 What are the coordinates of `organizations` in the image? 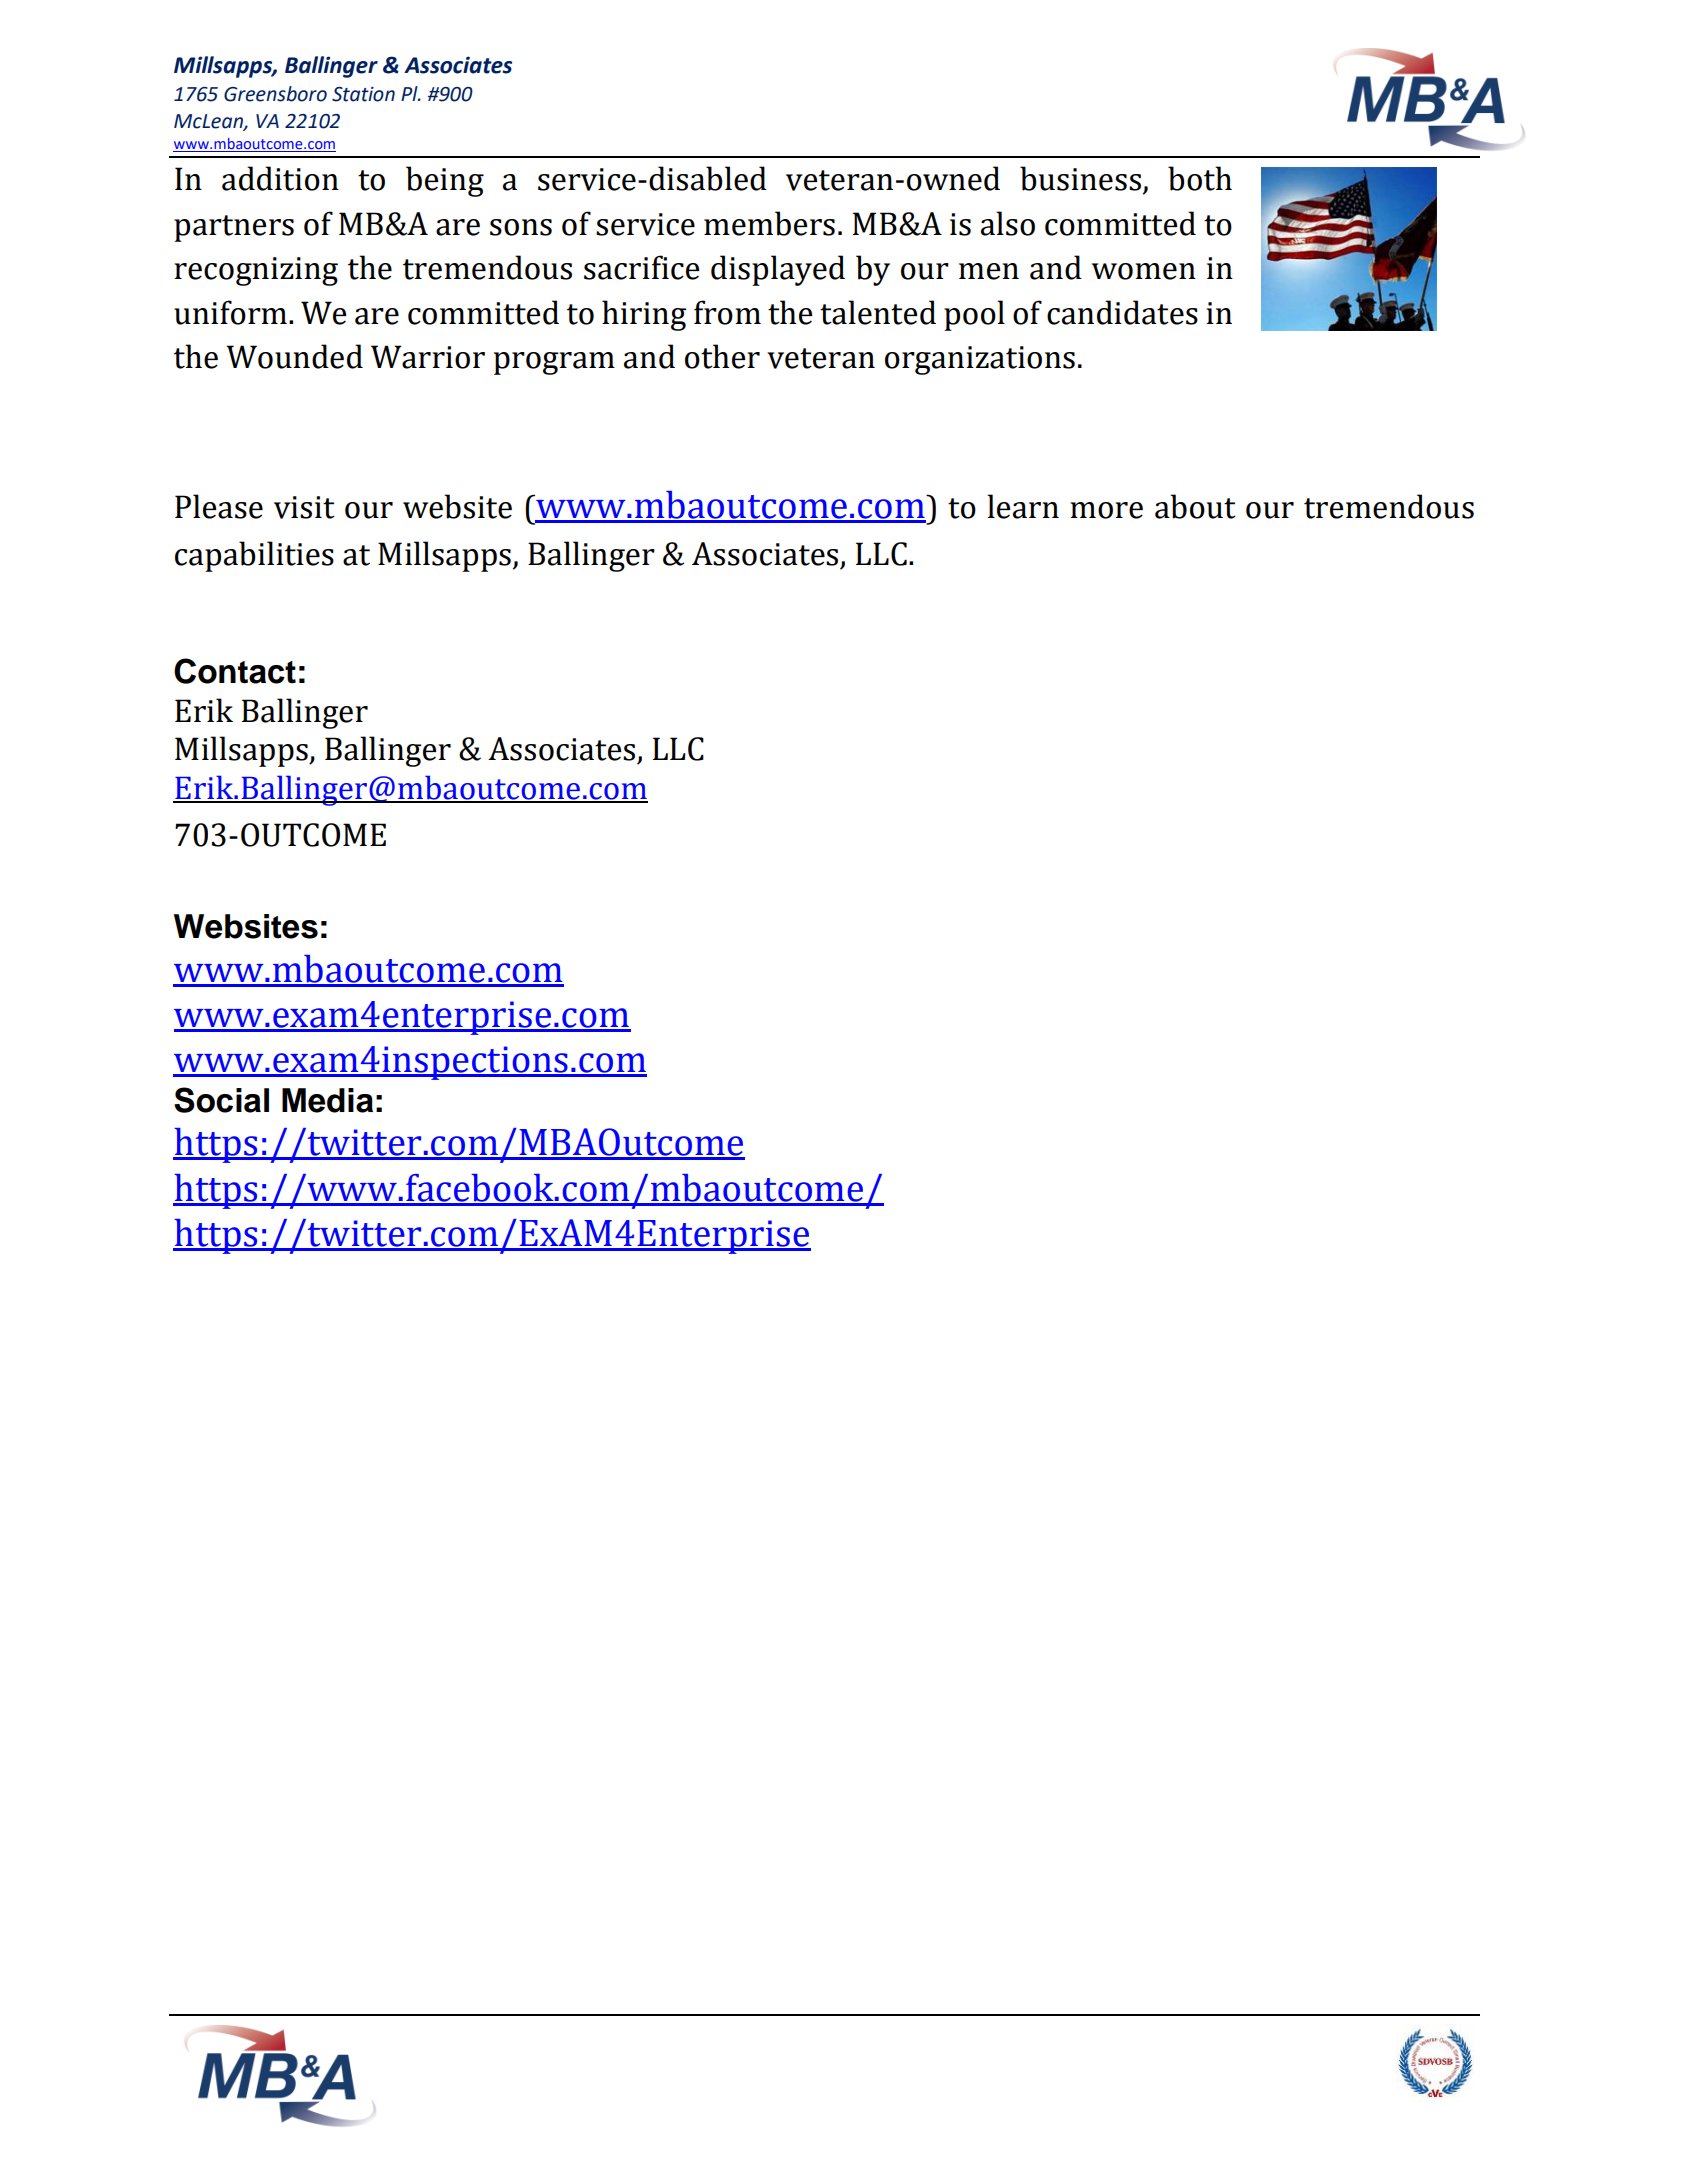 It's located at (980, 360).
